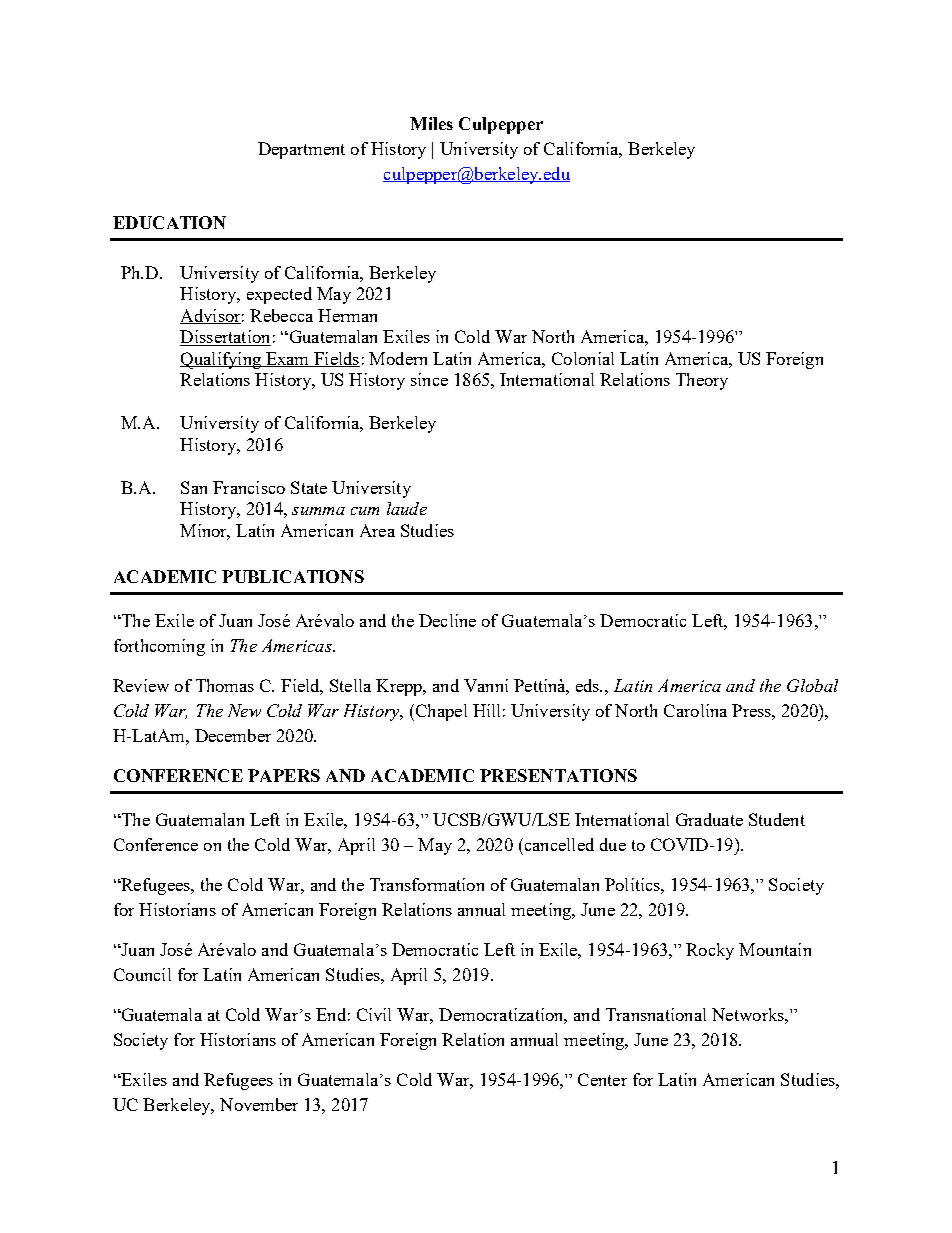 The image size is (952, 1233). What do you see at coordinates (431, 123) in the screenshot?
I see `Miles` at bounding box center [431, 123].
